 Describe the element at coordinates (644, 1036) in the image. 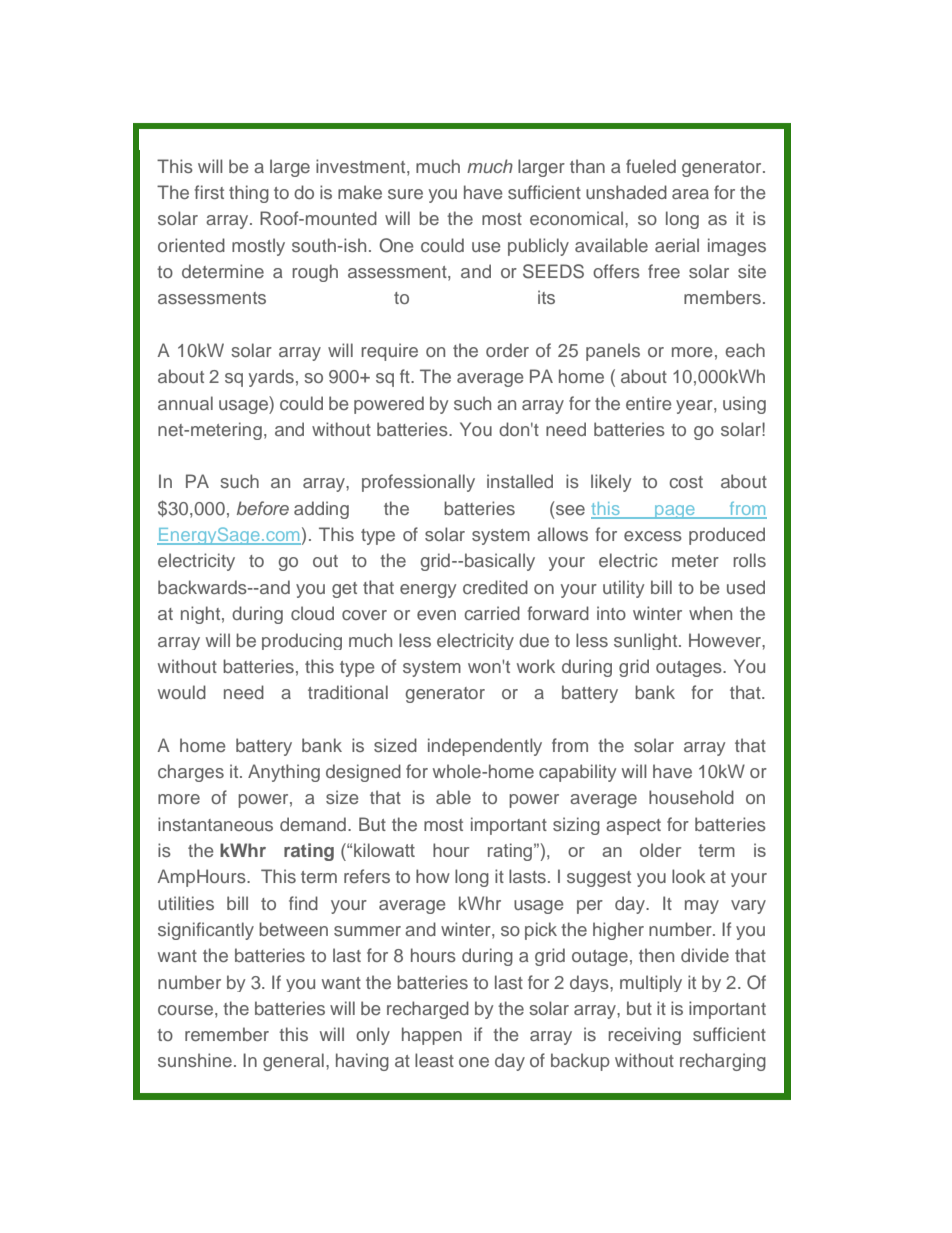

I see `receiving` at that location.
